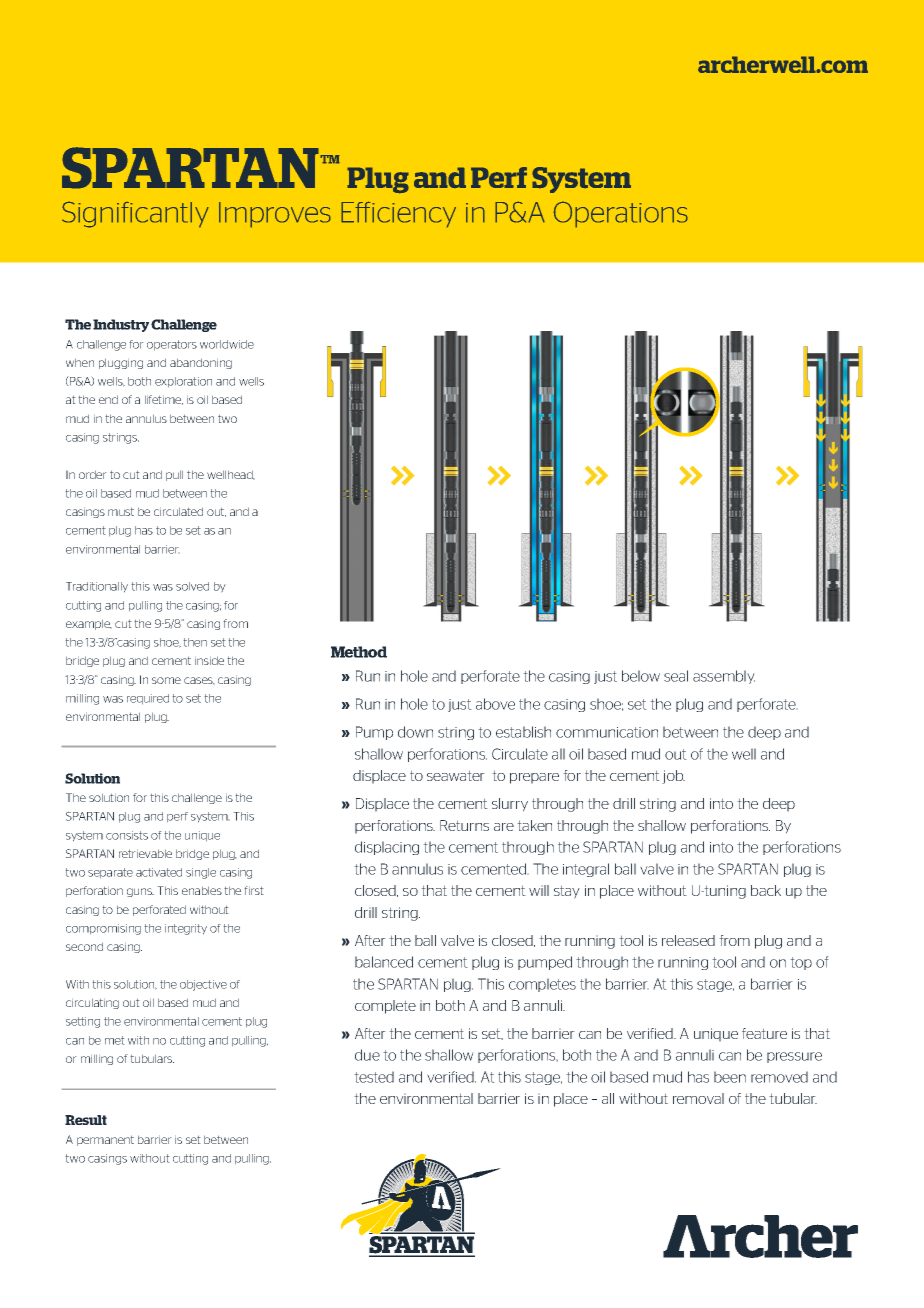 The image size is (924, 1308). Describe the element at coordinates (620, 214) in the document. I see `Operations` at that location.
